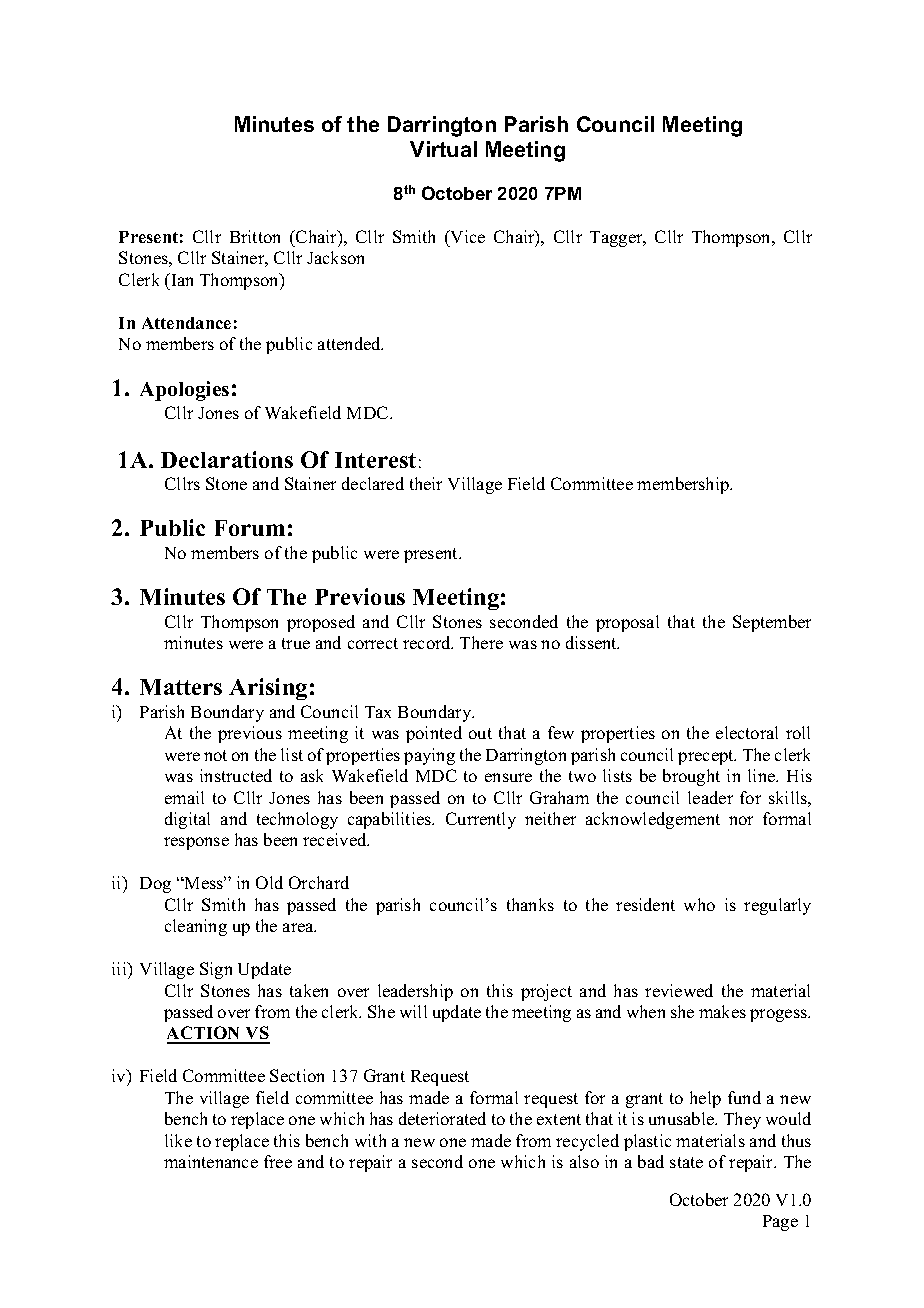 The image size is (924, 1308). Describe the element at coordinates (227, 459) in the screenshot. I see `Declarations` at that location.
